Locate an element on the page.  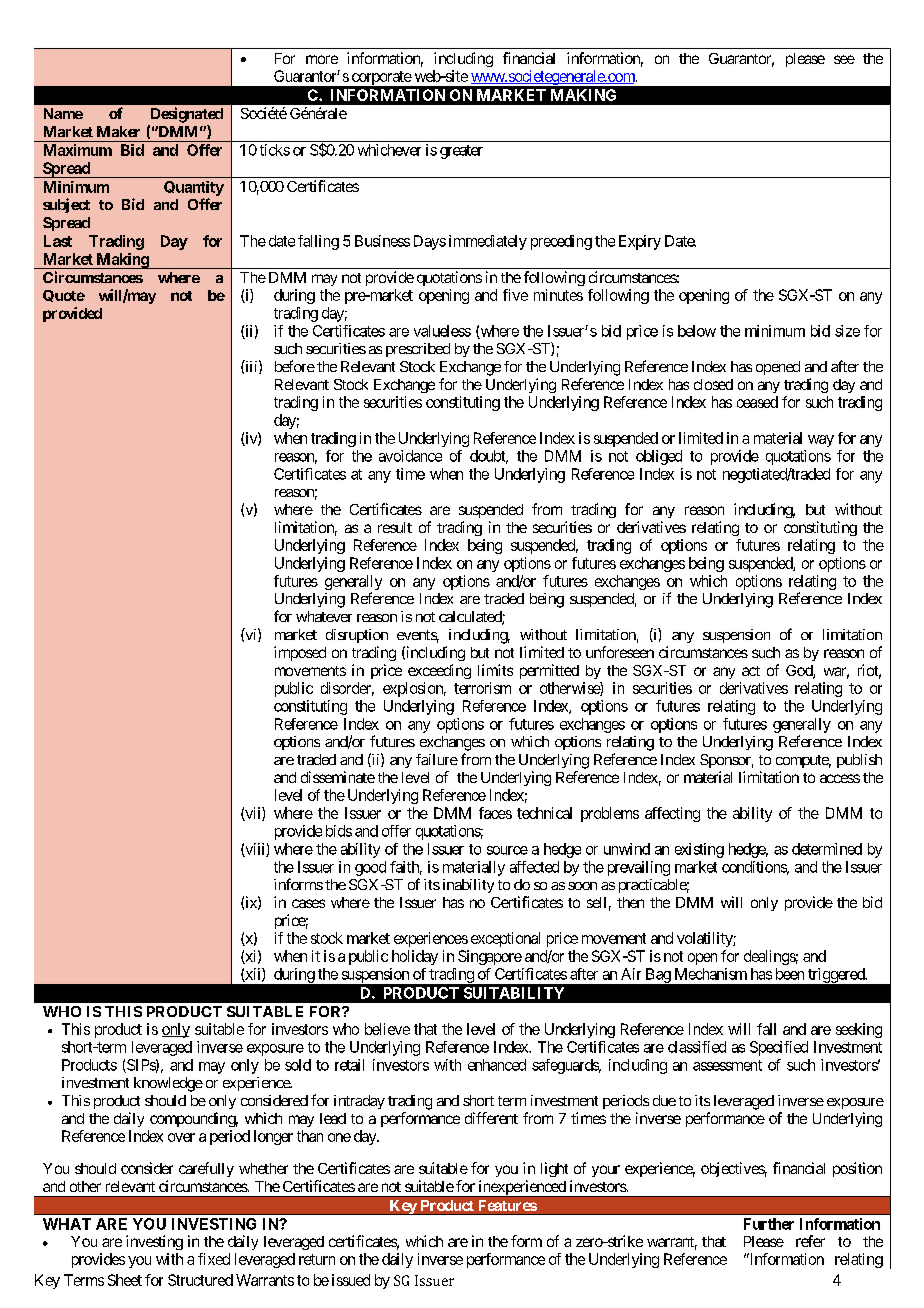
light is located at coordinates (554, 1169).
